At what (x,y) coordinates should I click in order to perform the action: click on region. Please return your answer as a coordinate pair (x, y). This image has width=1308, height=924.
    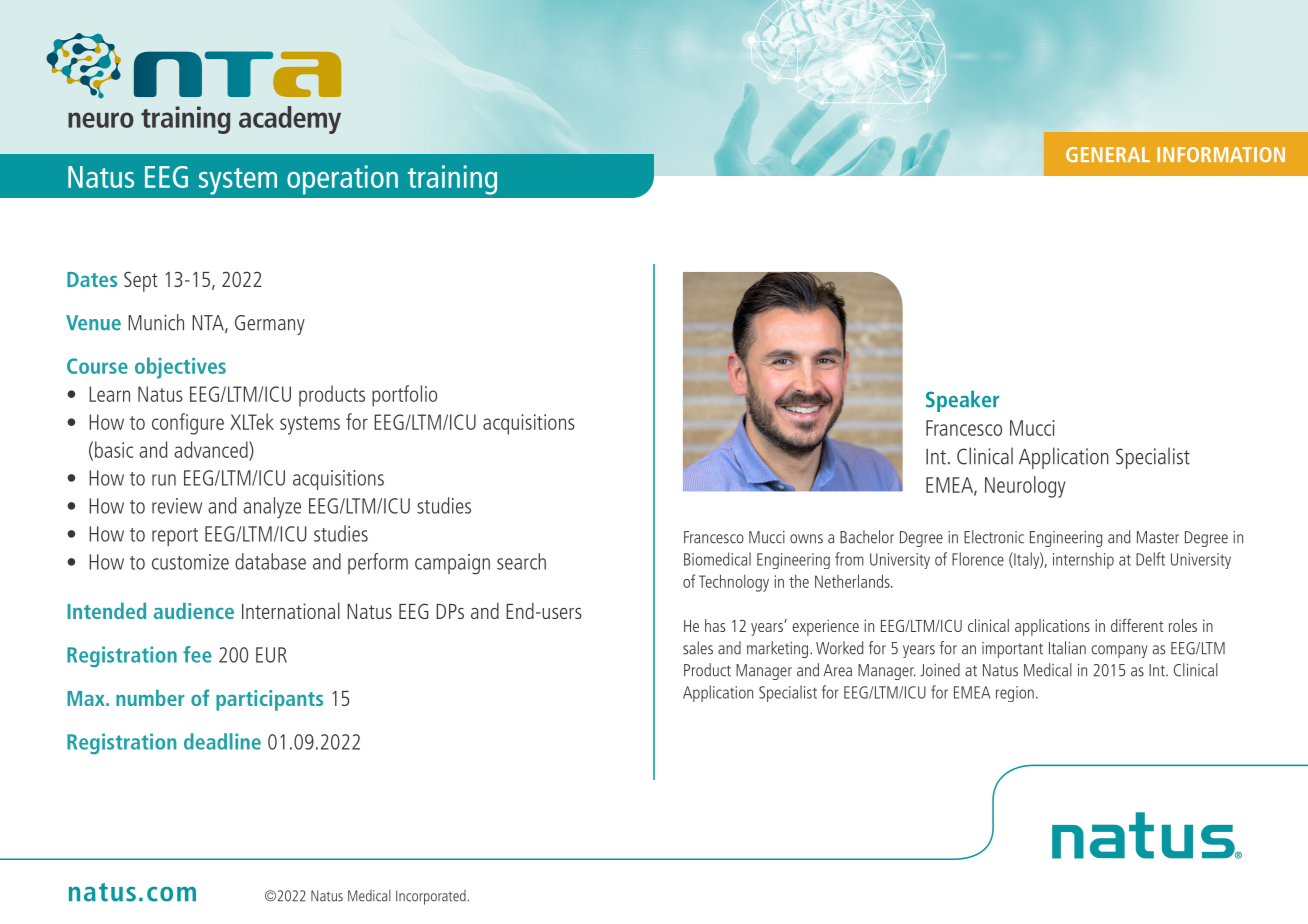
    Looking at the image, I should click on (1015, 694).
